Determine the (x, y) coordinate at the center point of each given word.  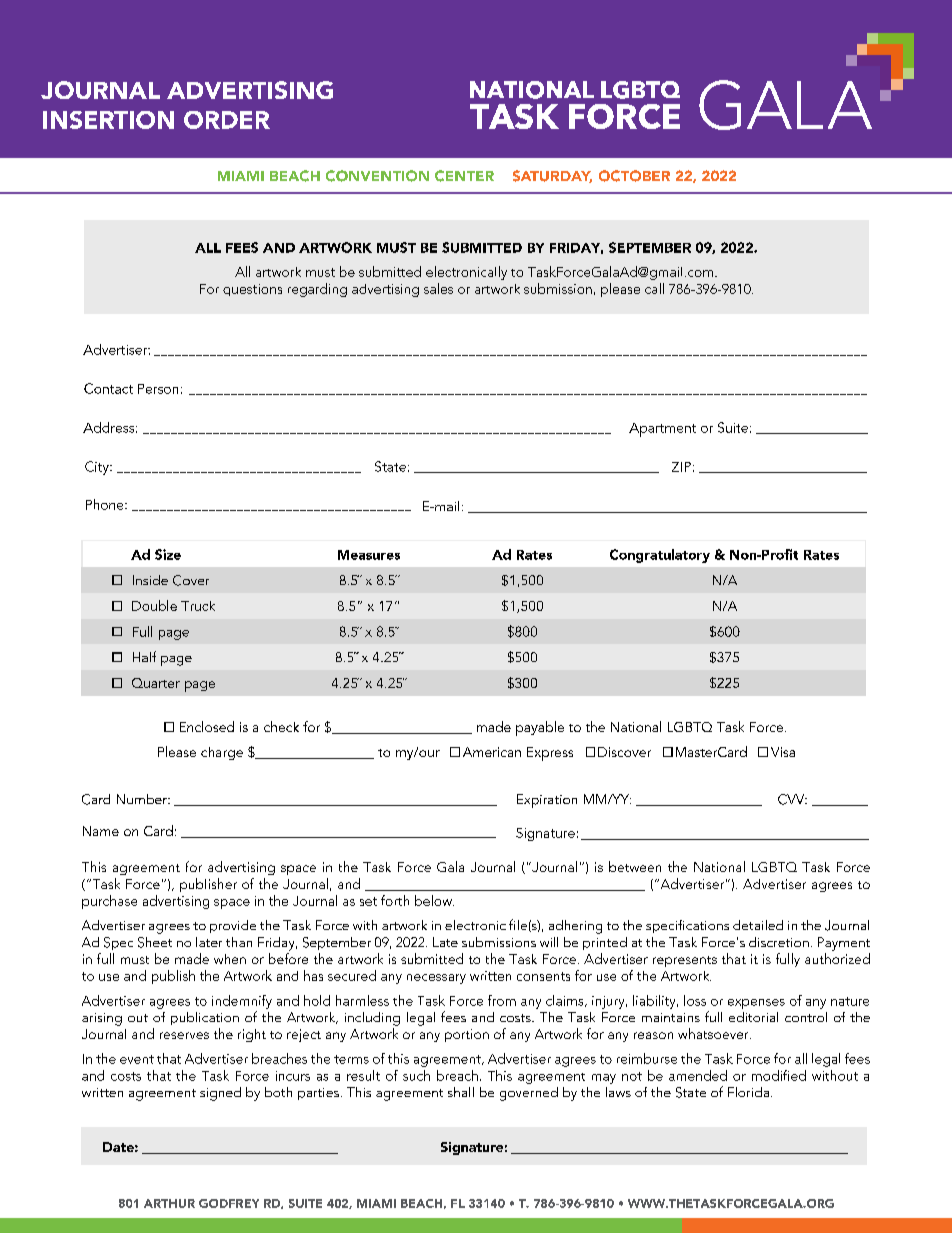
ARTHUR (169, 1203)
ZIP (681, 467)
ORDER (227, 120)
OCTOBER (634, 176)
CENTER (464, 176)
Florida (748, 1092)
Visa (783, 752)
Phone (106, 504)
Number (143, 799)
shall (461, 1092)
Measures (369, 555)
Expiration (547, 801)
